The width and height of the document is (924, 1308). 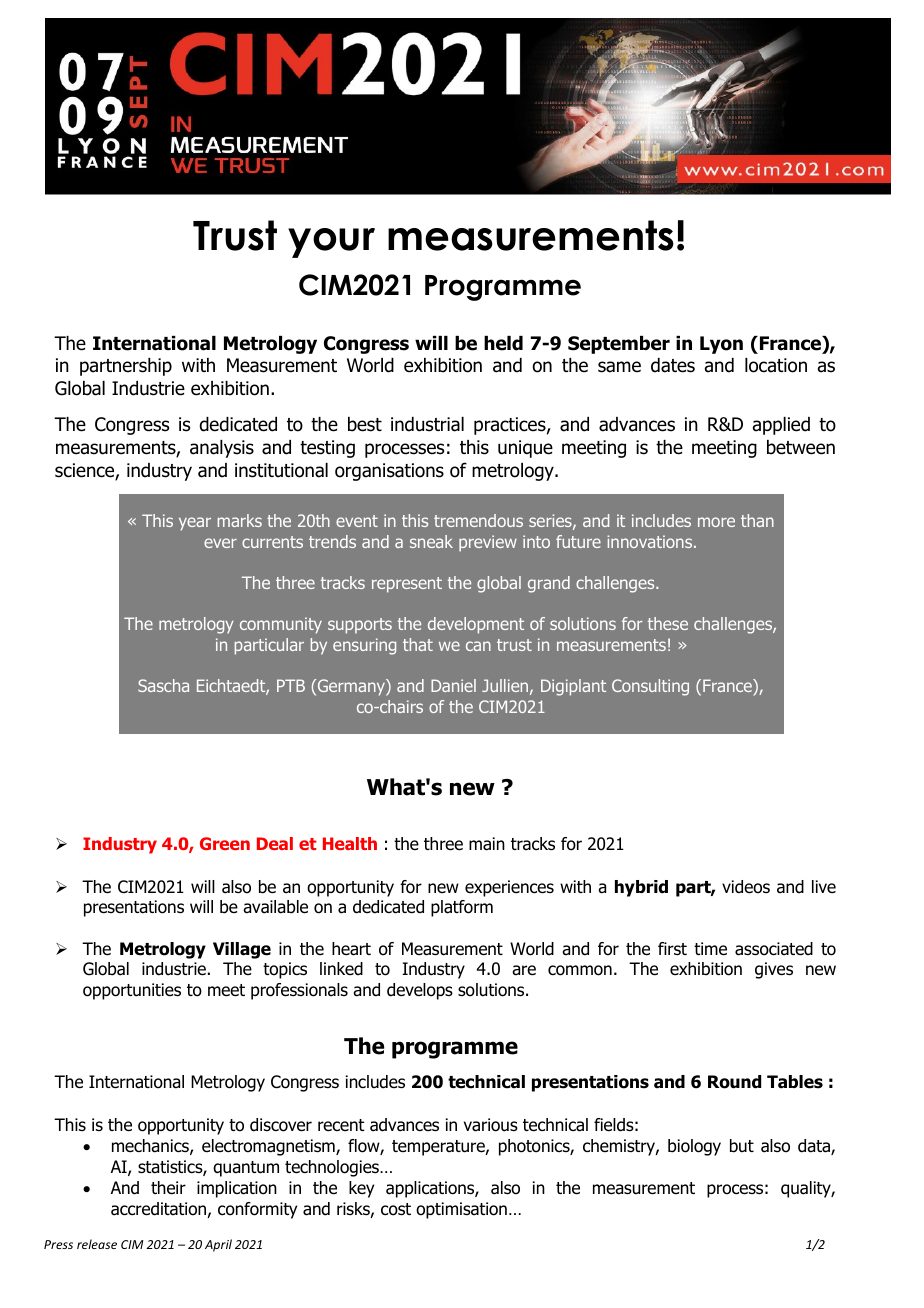 I want to click on Consulting, so click(x=650, y=687).
